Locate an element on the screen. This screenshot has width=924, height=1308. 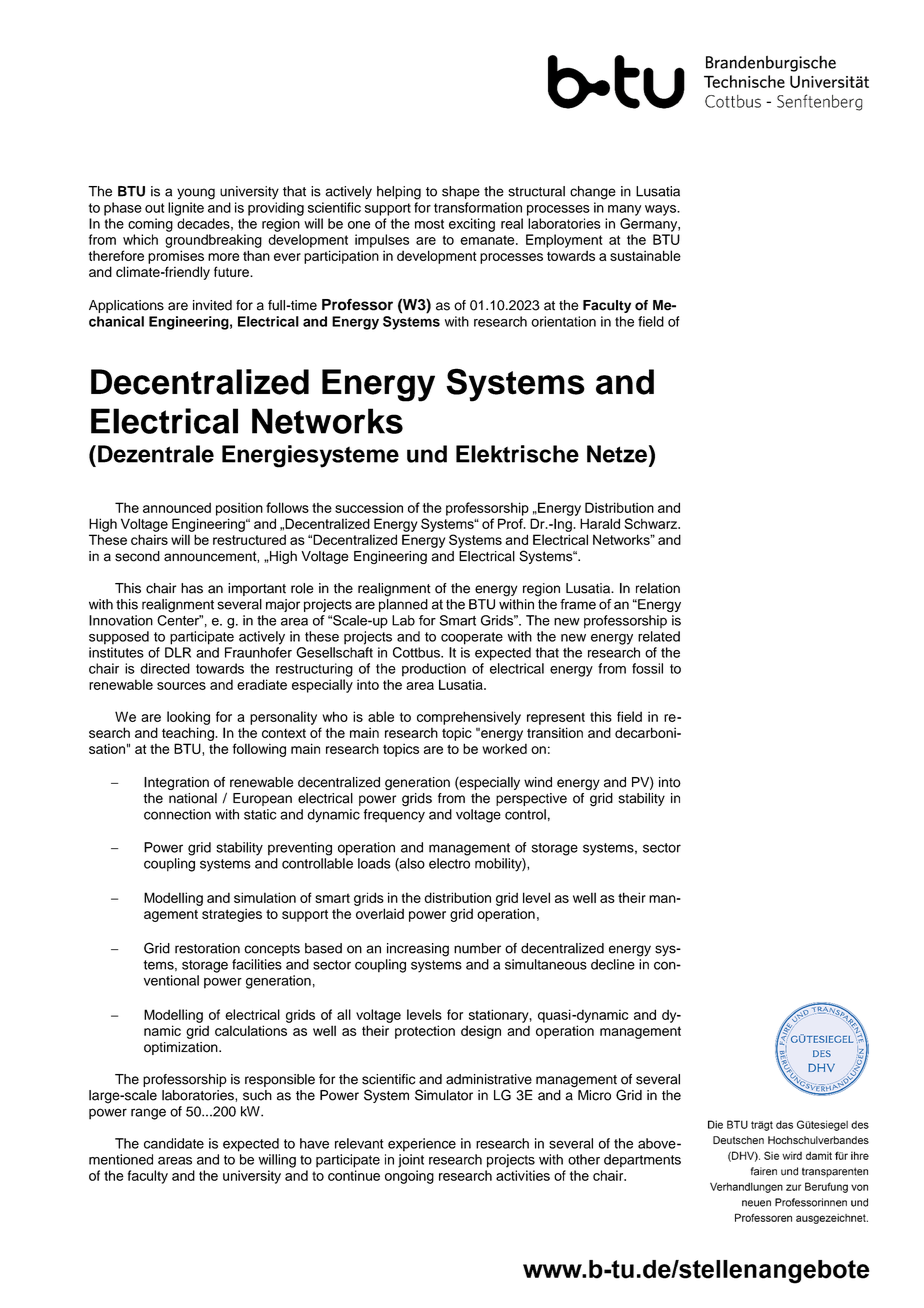
change is located at coordinates (593, 193).
